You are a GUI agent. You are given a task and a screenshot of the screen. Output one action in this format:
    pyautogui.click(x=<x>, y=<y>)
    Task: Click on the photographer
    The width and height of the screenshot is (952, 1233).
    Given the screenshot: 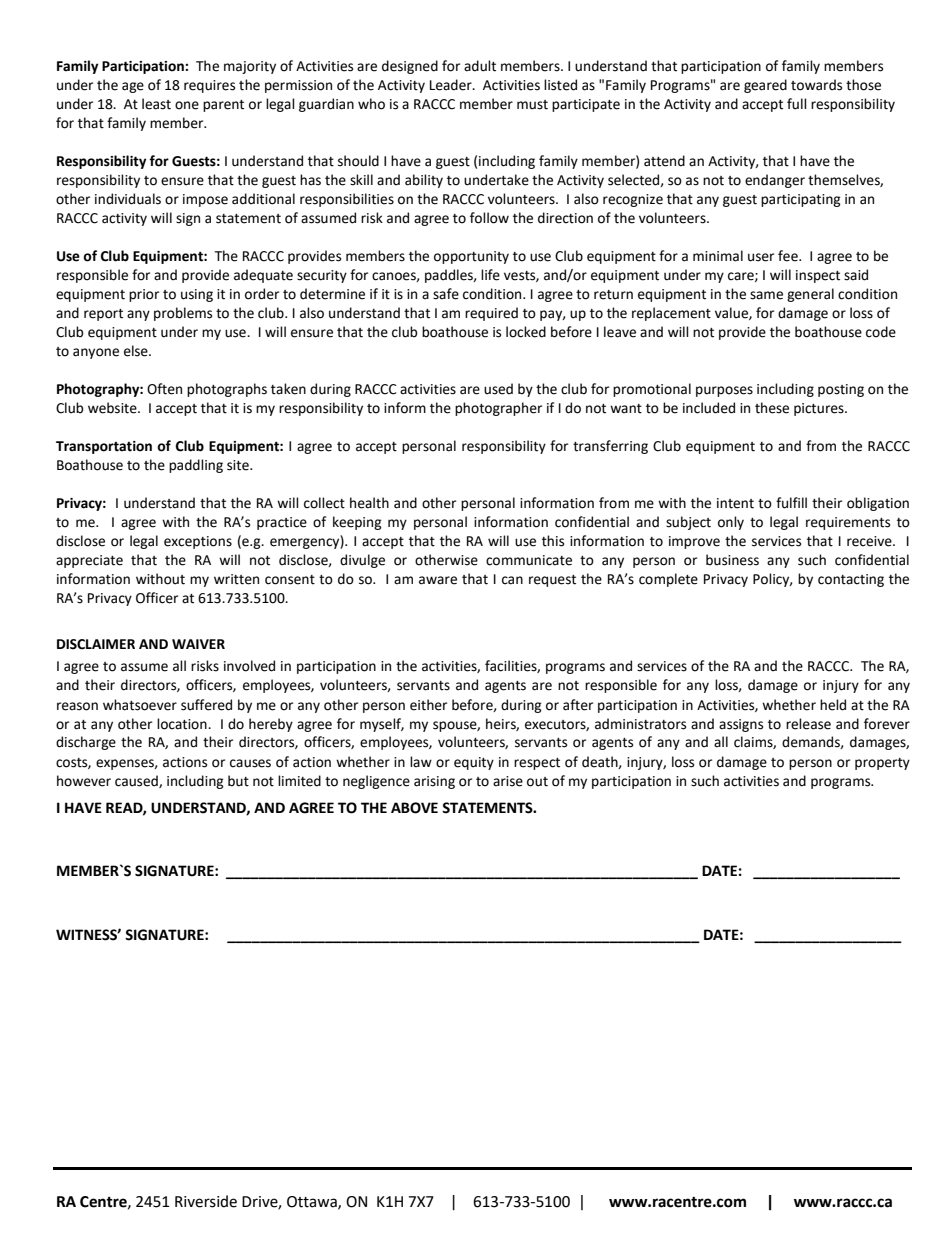 What is the action you would take?
    pyautogui.click(x=498, y=409)
